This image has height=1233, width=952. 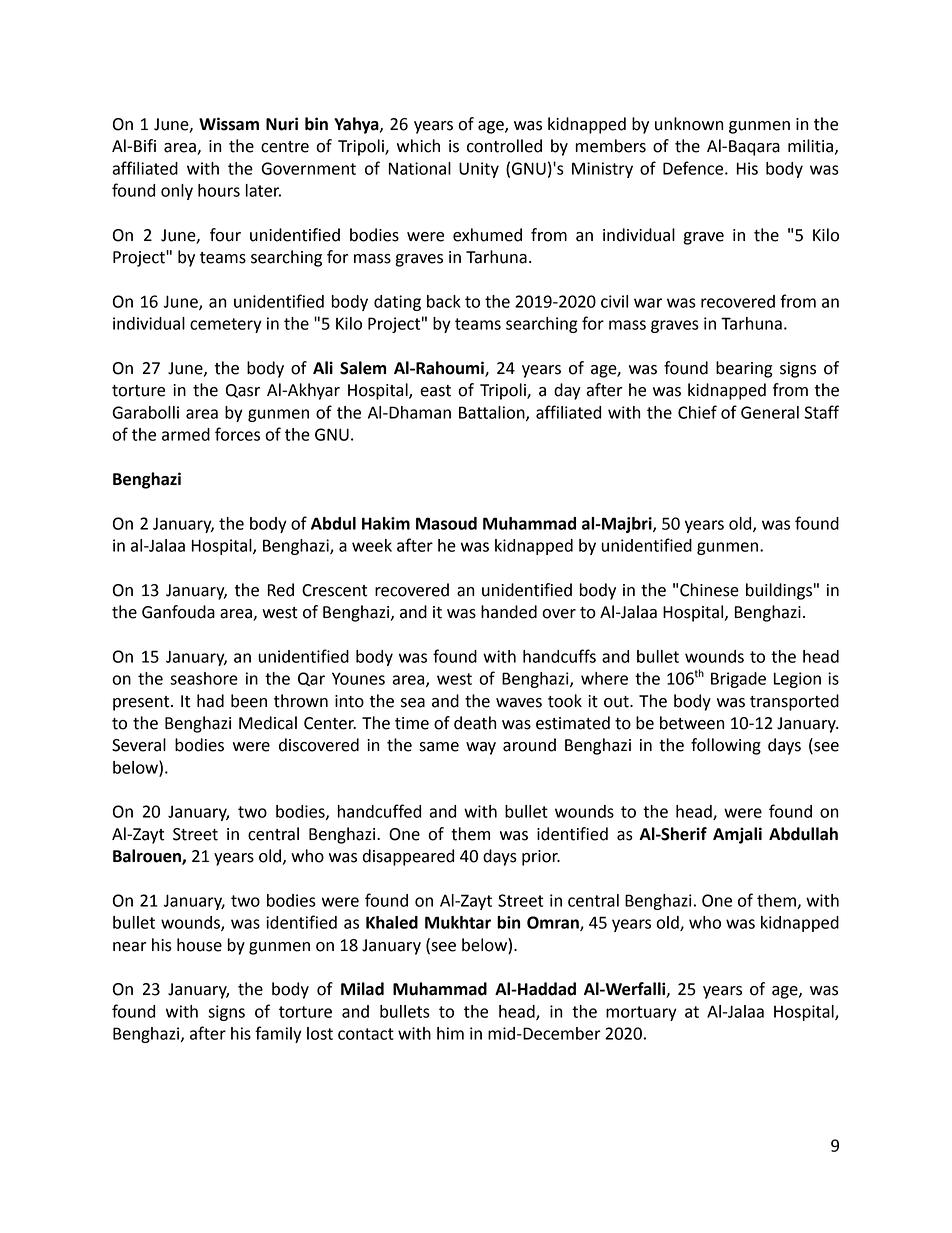 What do you see at coordinates (237, 434) in the image?
I see `forces` at bounding box center [237, 434].
